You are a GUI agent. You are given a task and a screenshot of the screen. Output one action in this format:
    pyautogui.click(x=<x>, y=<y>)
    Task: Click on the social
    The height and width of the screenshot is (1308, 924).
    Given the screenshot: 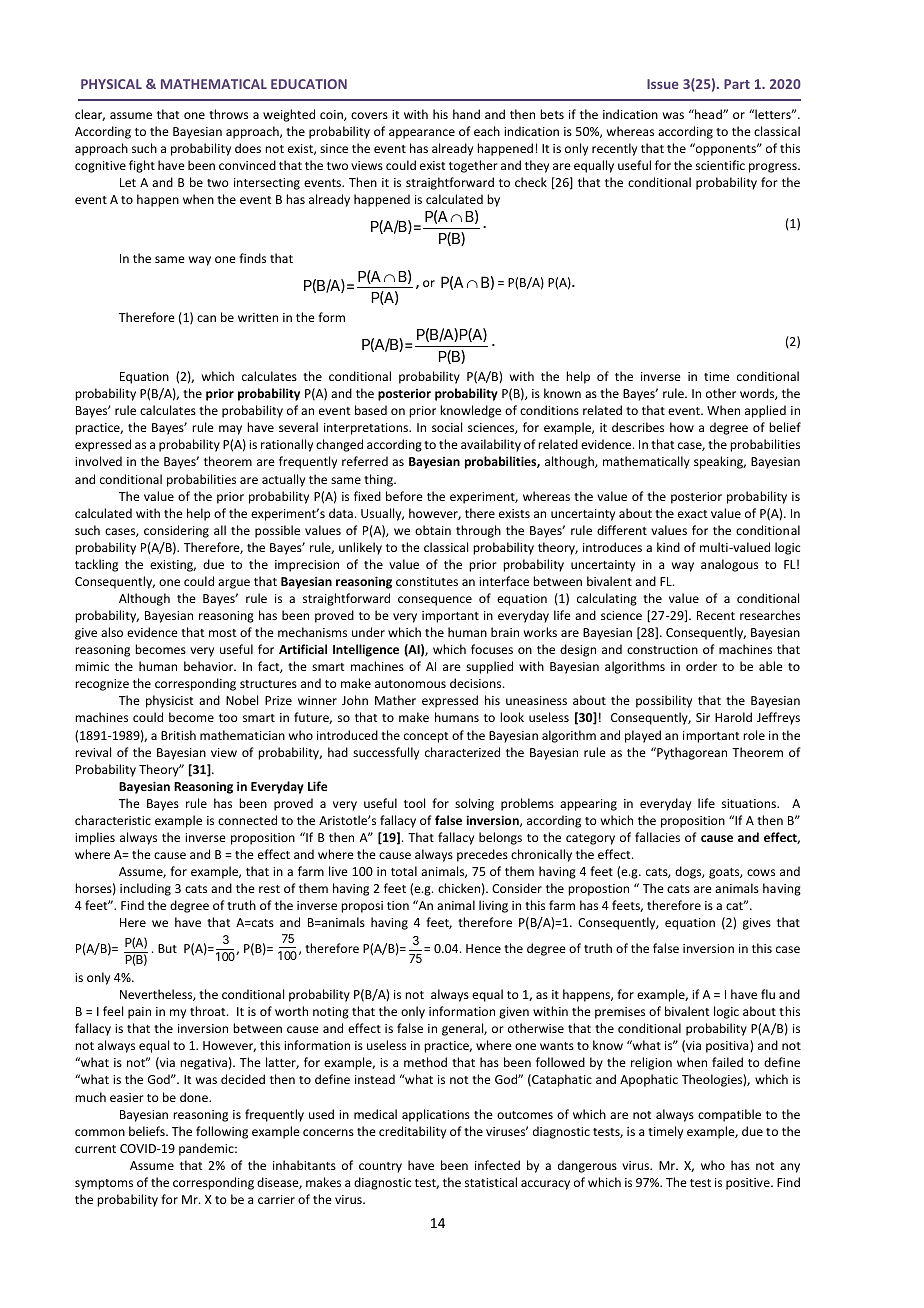 What is the action you would take?
    pyautogui.click(x=447, y=427)
